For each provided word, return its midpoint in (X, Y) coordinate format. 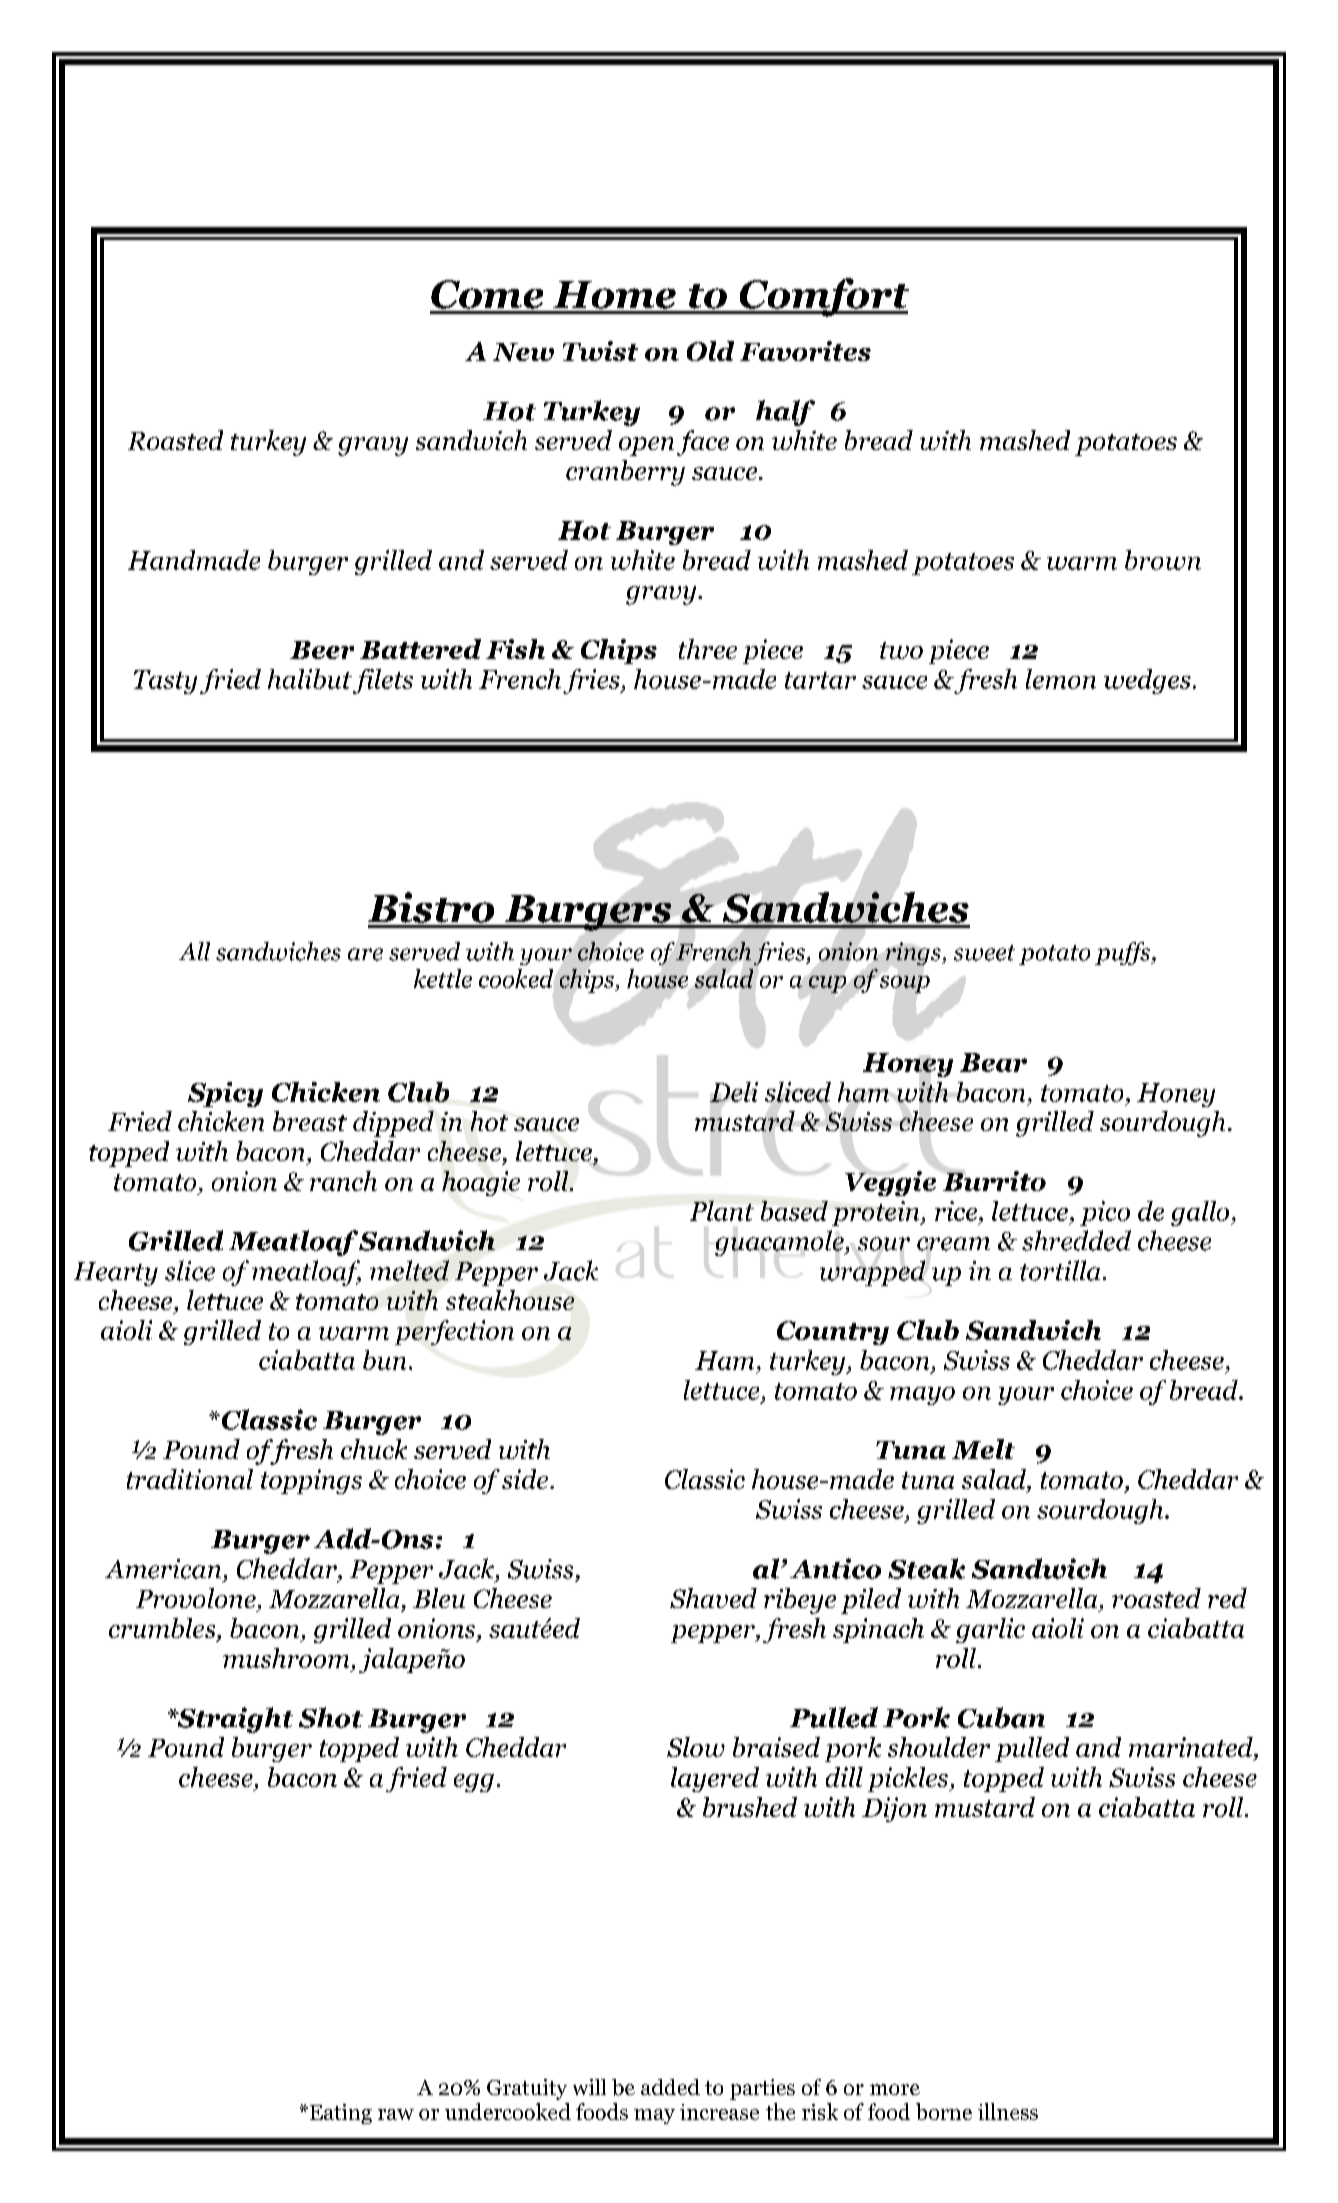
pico (1105, 1213)
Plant (722, 1211)
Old (710, 351)
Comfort (823, 297)
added (670, 2087)
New (523, 352)
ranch (343, 1181)
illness (1008, 2111)
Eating (339, 2114)
